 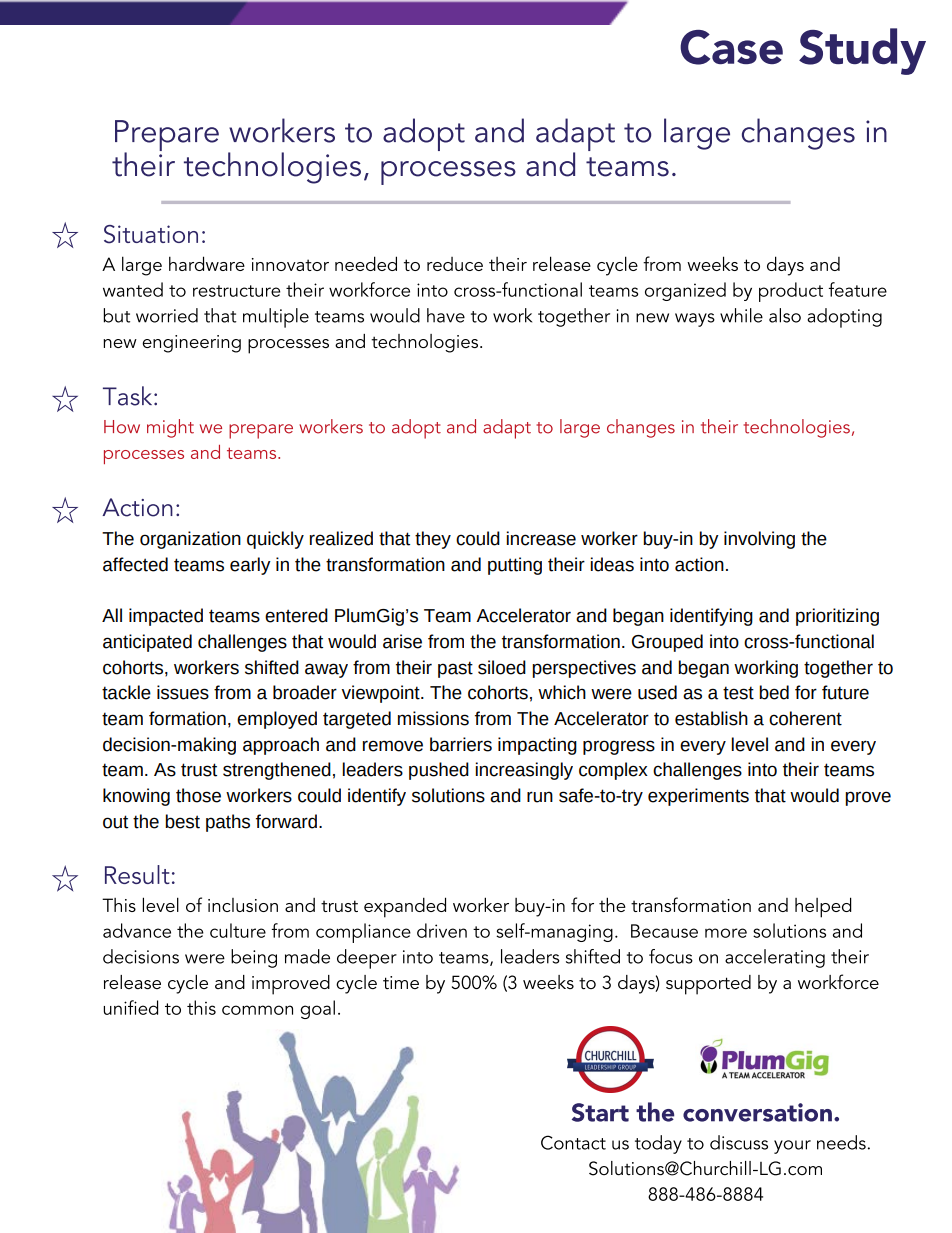 What do you see at coordinates (785, 315) in the screenshot?
I see `also` at bounding box center [785, 315].
